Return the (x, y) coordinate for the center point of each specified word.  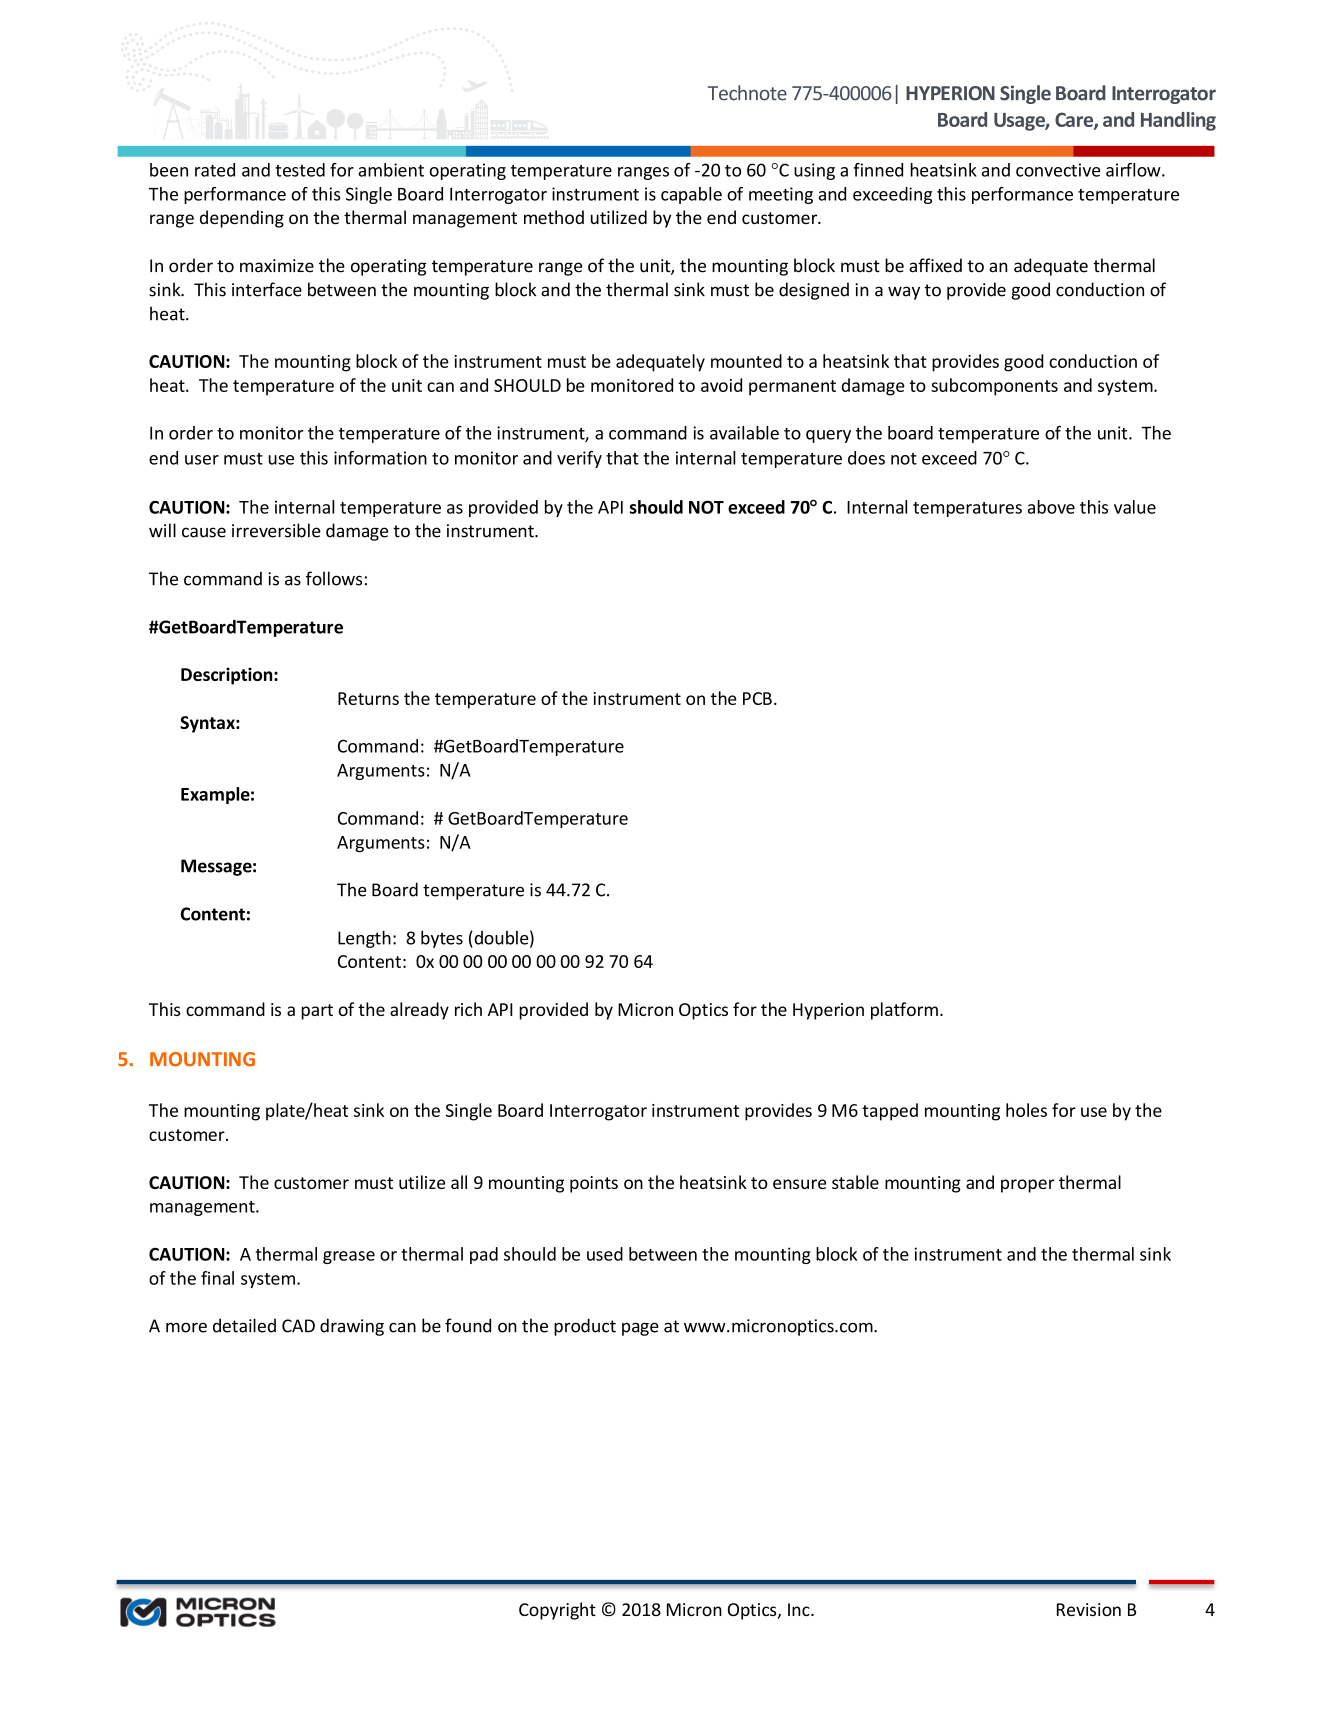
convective (1058, 170)
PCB (757, 698)
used (605, 1254)
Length (364, 939)
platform (904, 1011)
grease (349, 1257)
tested (300, 170)
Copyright (557, 1611)
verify (579, 459)
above (1051, 507)
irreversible (276, 530)
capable (691, 195)
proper (1028, 1186)
